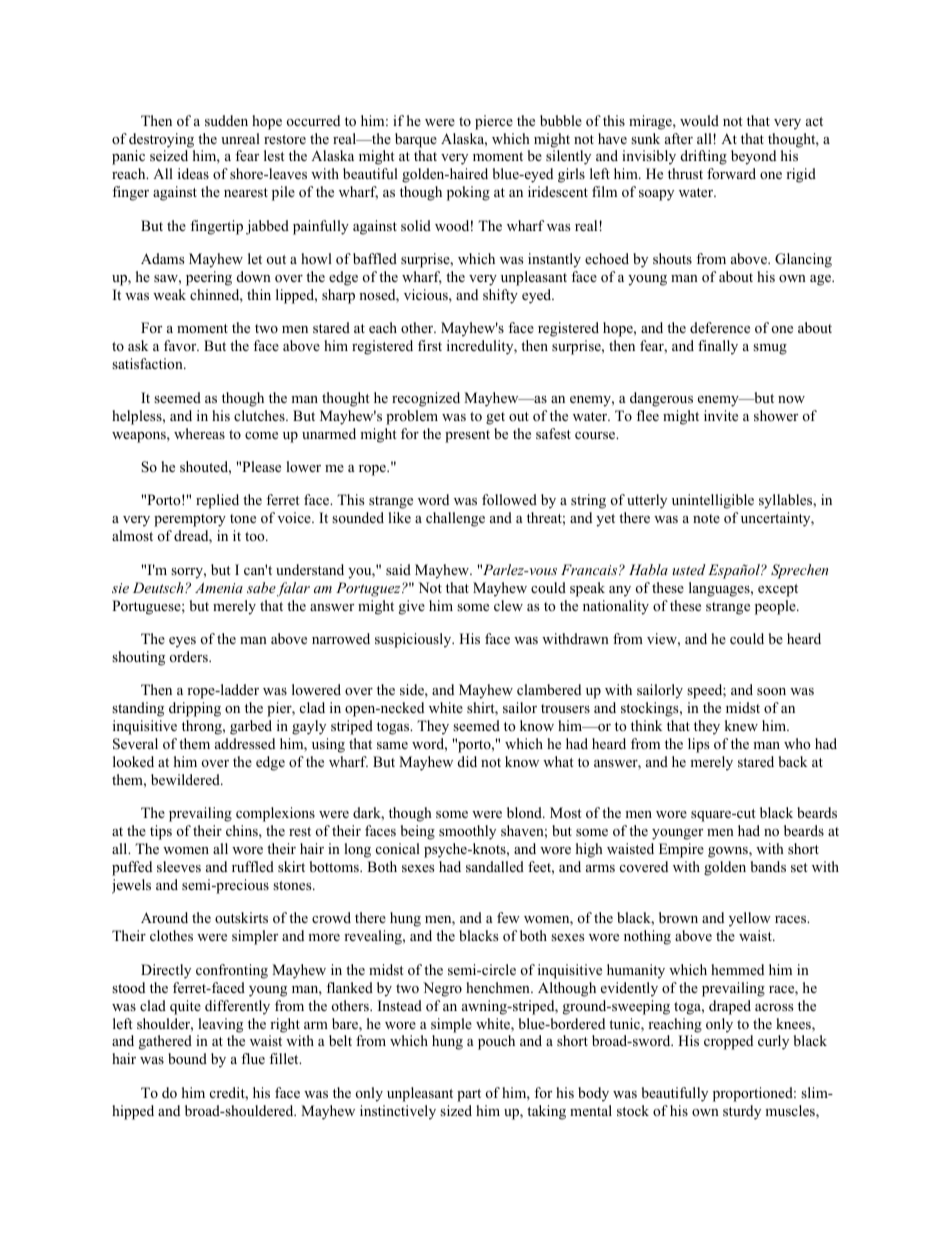 The height and width of the image is (1233, 952). I want to click on note, so click(706, 519).
